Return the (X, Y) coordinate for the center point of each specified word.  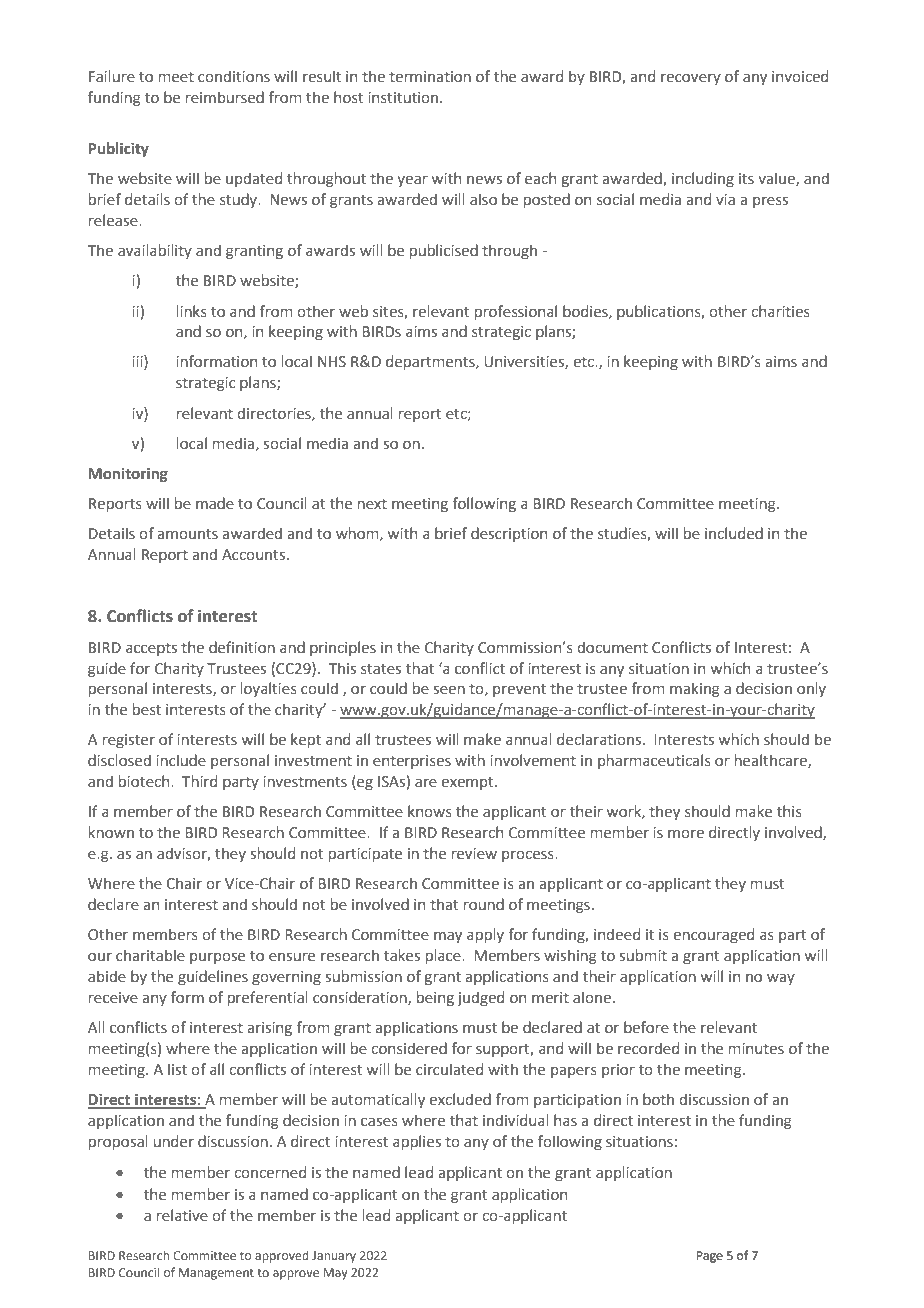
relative (182, 1215)
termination (430, 77)
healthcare (772, 761)
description (509, 534)
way (781, 979)
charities (780, 311)
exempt (468, 783)
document (612, 647)
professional (516, 312)
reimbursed (225, 97)
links (192, 311)
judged (480, 998)
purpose (217, 958)
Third (199, 781)
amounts (187, 534)
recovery (691, 79)
